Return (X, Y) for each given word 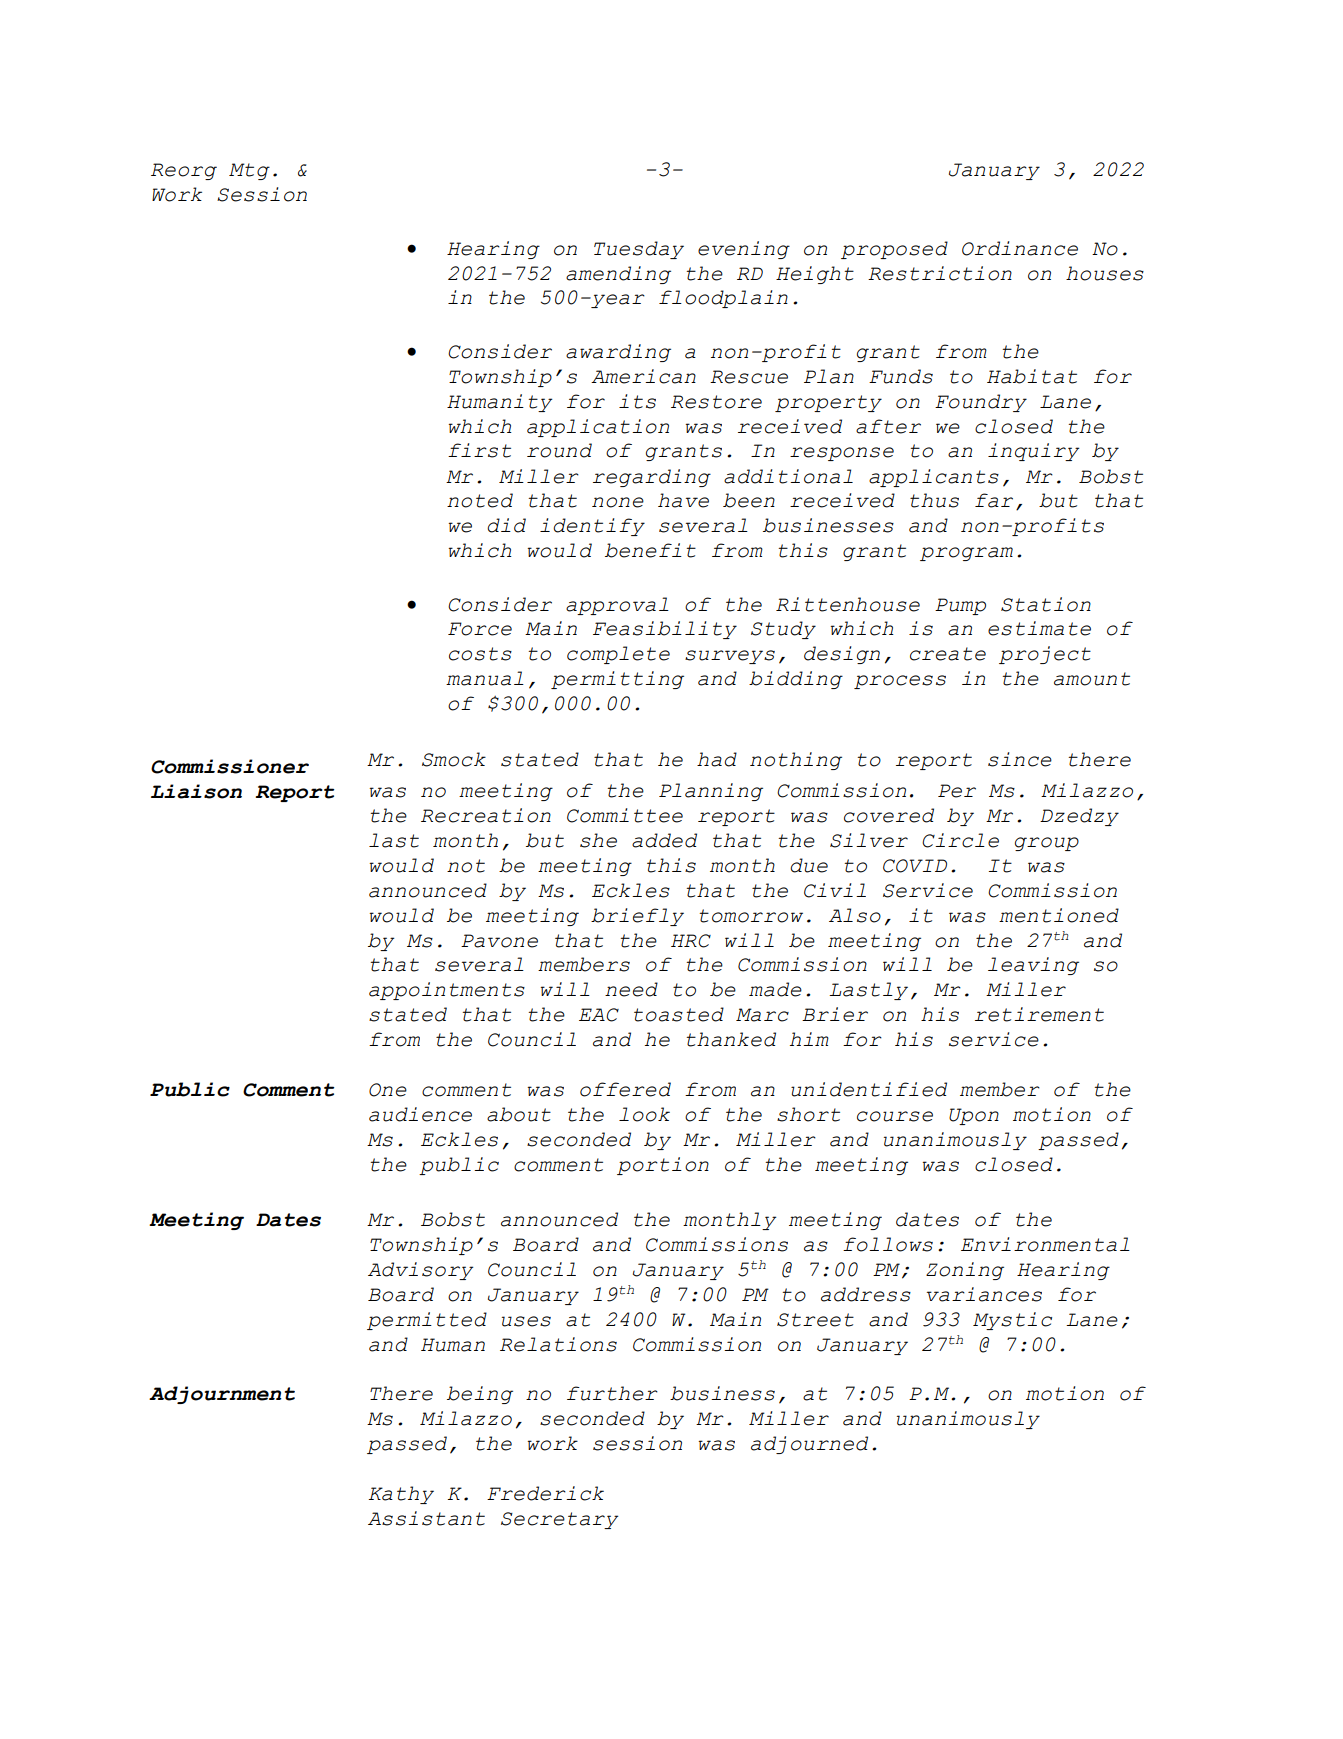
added (664, 840)
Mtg (249, 171)
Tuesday (639, 250)
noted (480, 500)
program (966, 554)
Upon (974, 1116)
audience (420, 1114)
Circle (960, 840)
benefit (650, 550)
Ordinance (1020, 248)
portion (663, 1166)
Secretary (559, 1520)
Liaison (196, 791)
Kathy (401, 1495)
